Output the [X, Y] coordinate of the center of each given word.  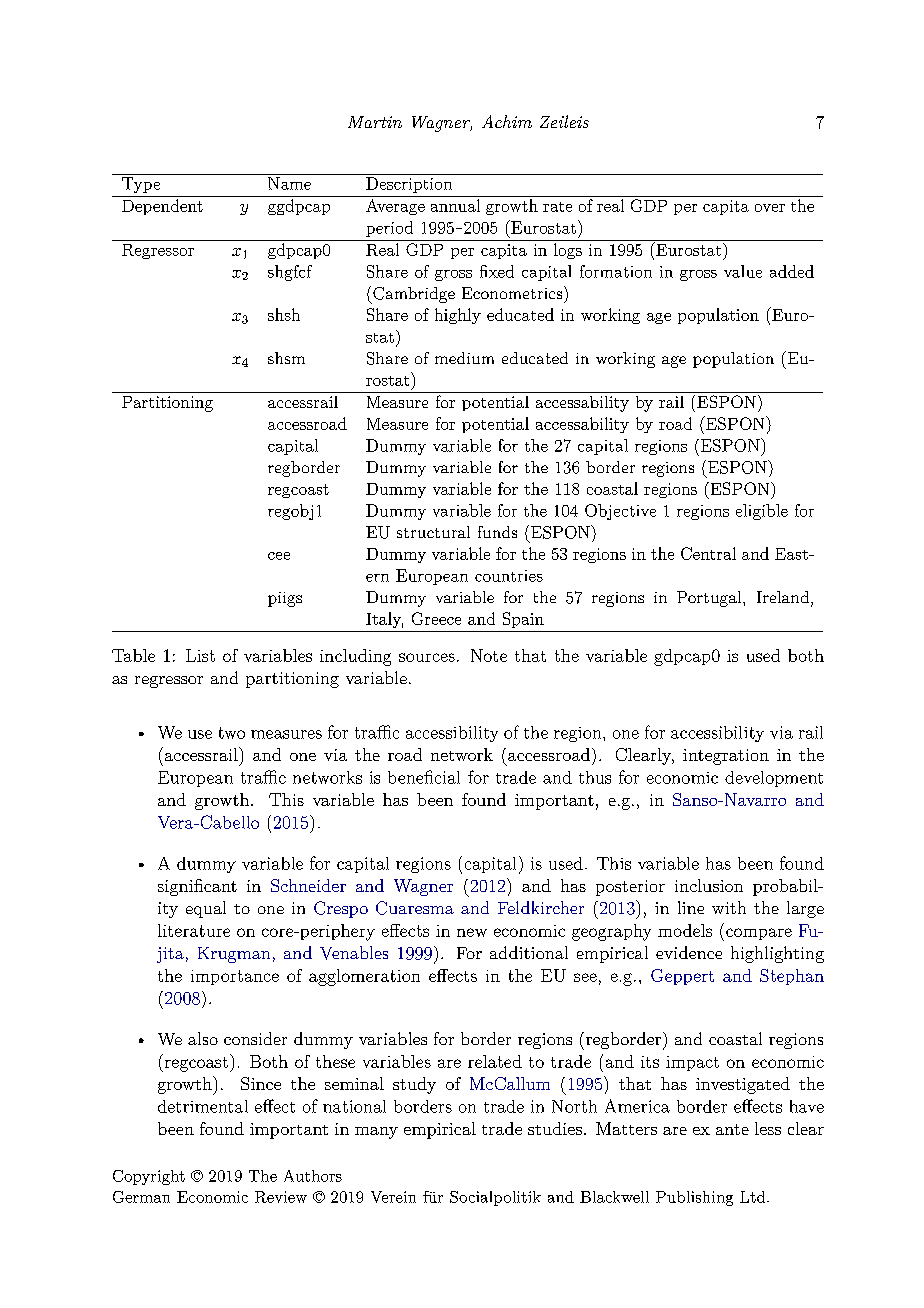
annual [455, 205]
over [770, 208]
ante [732, 1129]
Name [289, 183]
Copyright [149, 1177]
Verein [393, 1197]
